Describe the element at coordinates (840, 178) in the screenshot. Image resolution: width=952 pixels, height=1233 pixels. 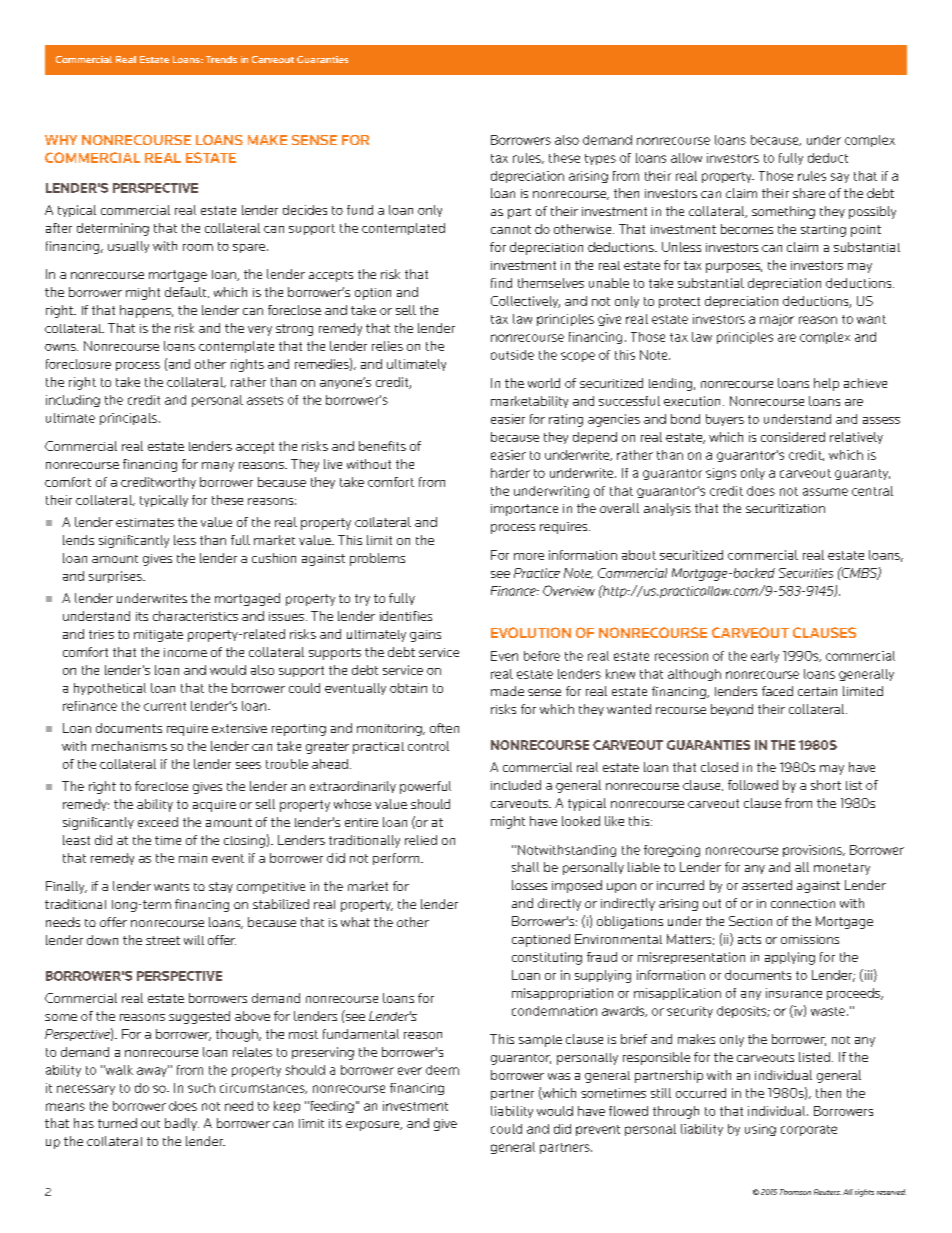
I see `say` at that location.
